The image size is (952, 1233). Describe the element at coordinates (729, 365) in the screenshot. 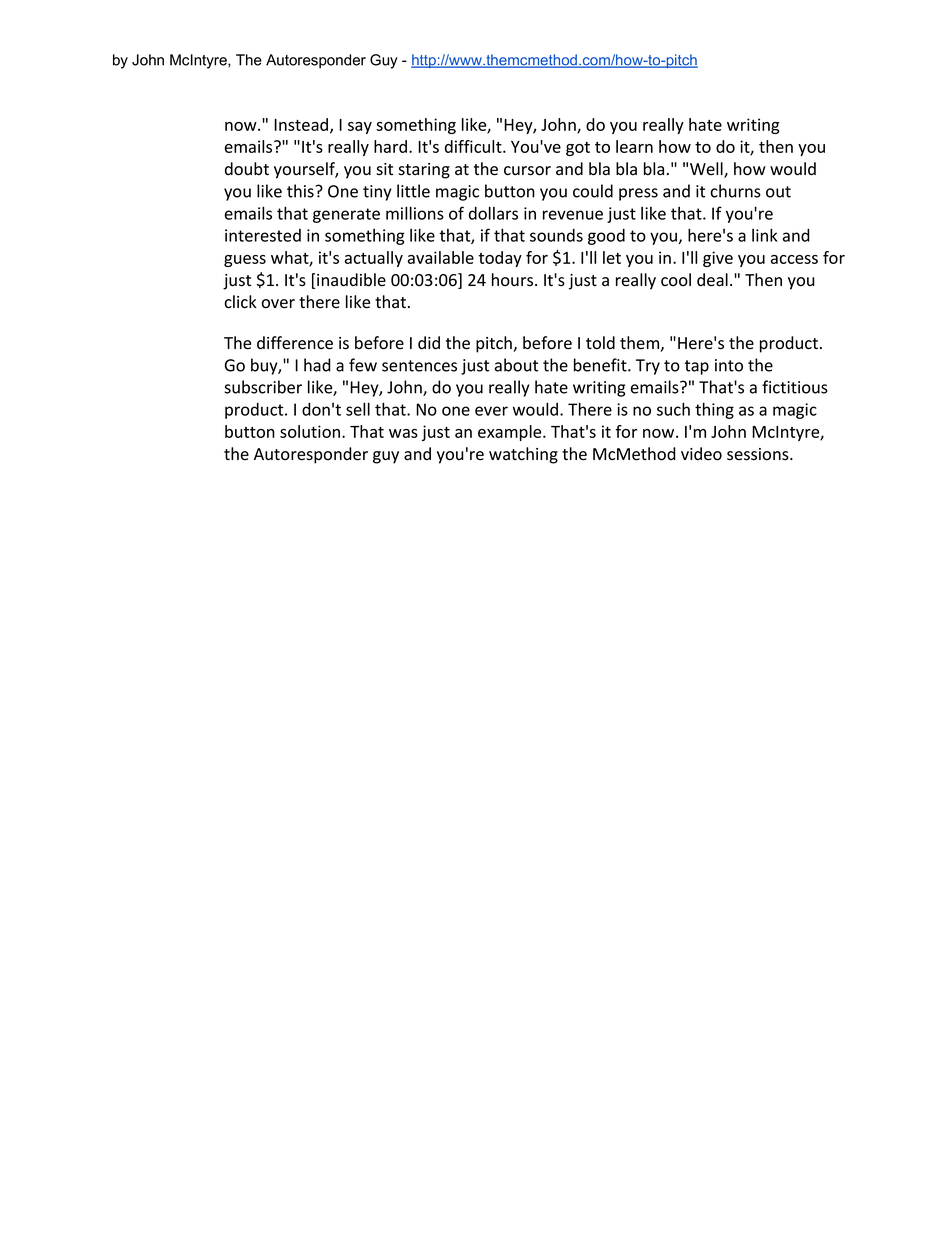

I see `into` at that location.
